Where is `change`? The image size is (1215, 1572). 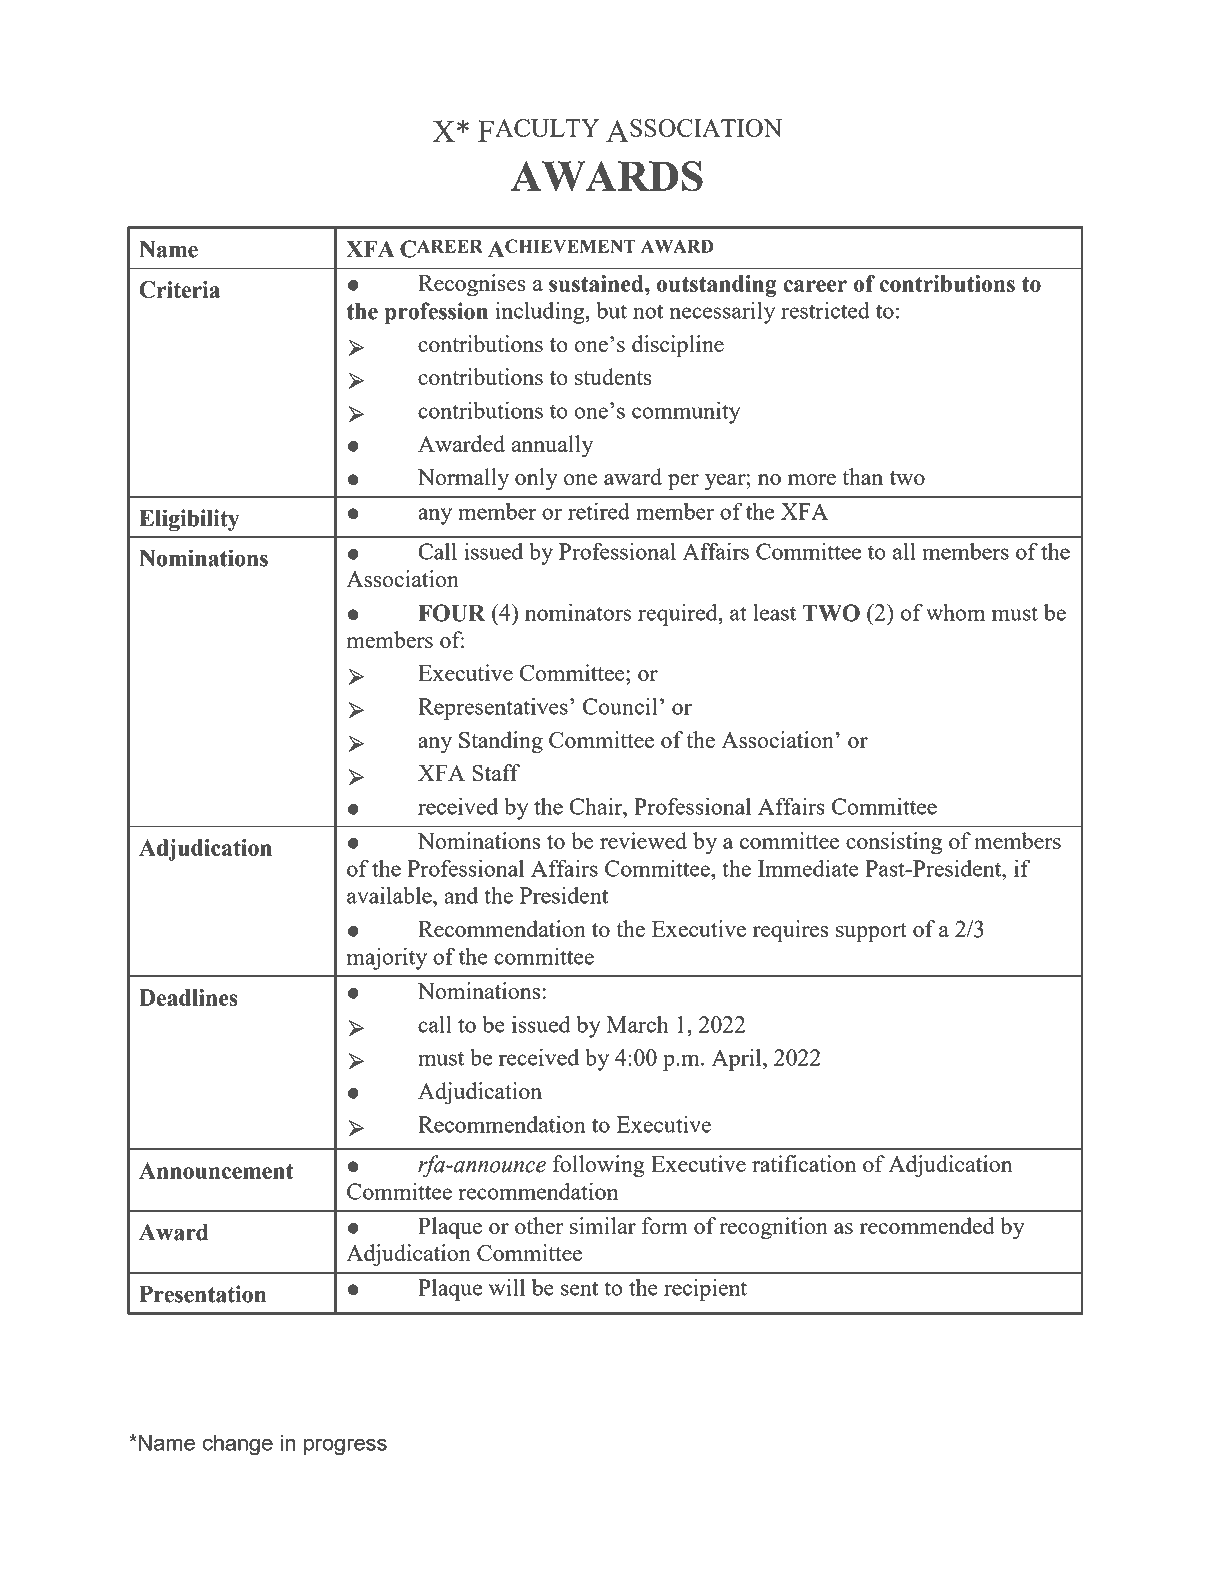
change is located at coordinates (238, 1445).
